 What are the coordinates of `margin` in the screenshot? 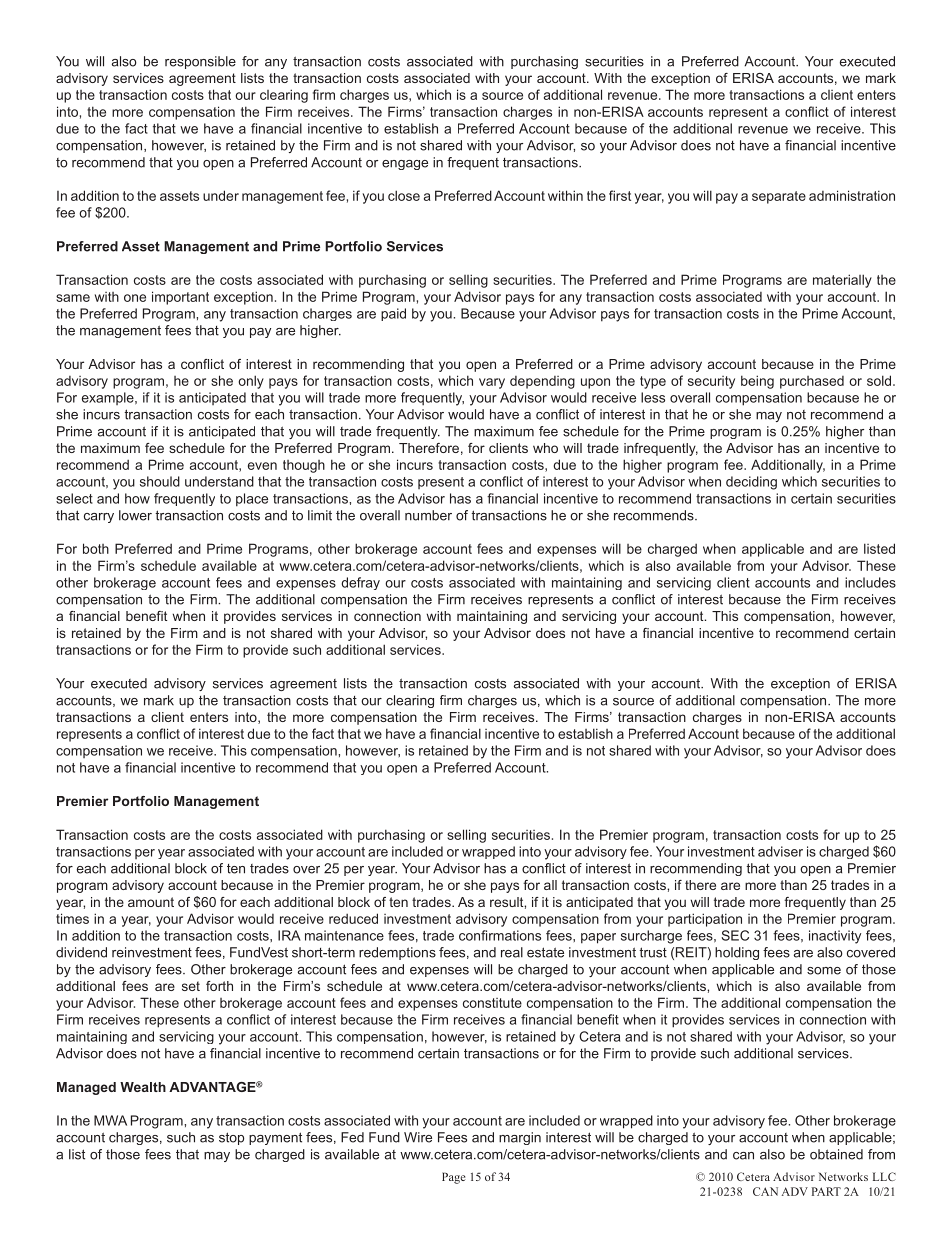 It's located at (520, 1138).
